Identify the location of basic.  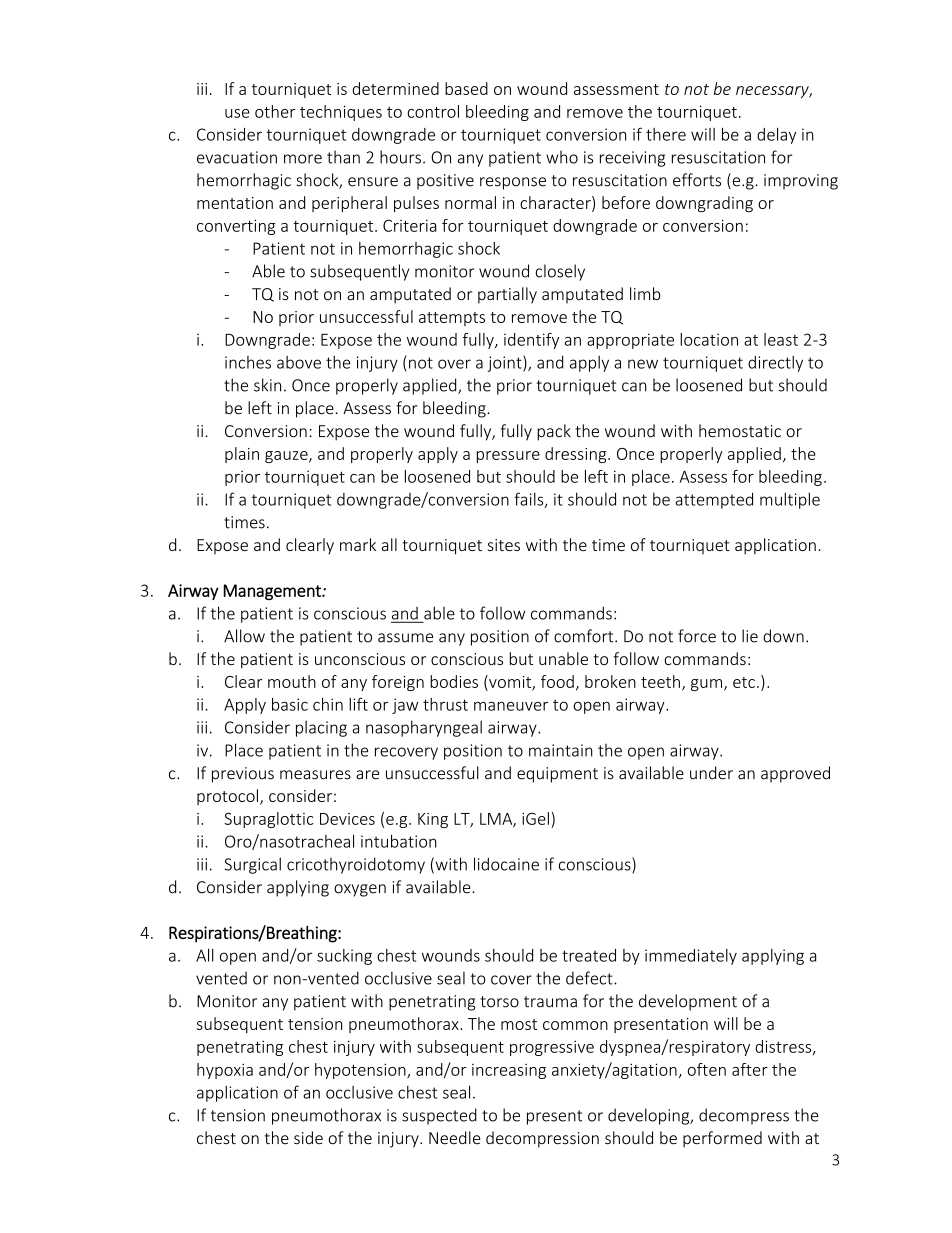
(290, 704).
